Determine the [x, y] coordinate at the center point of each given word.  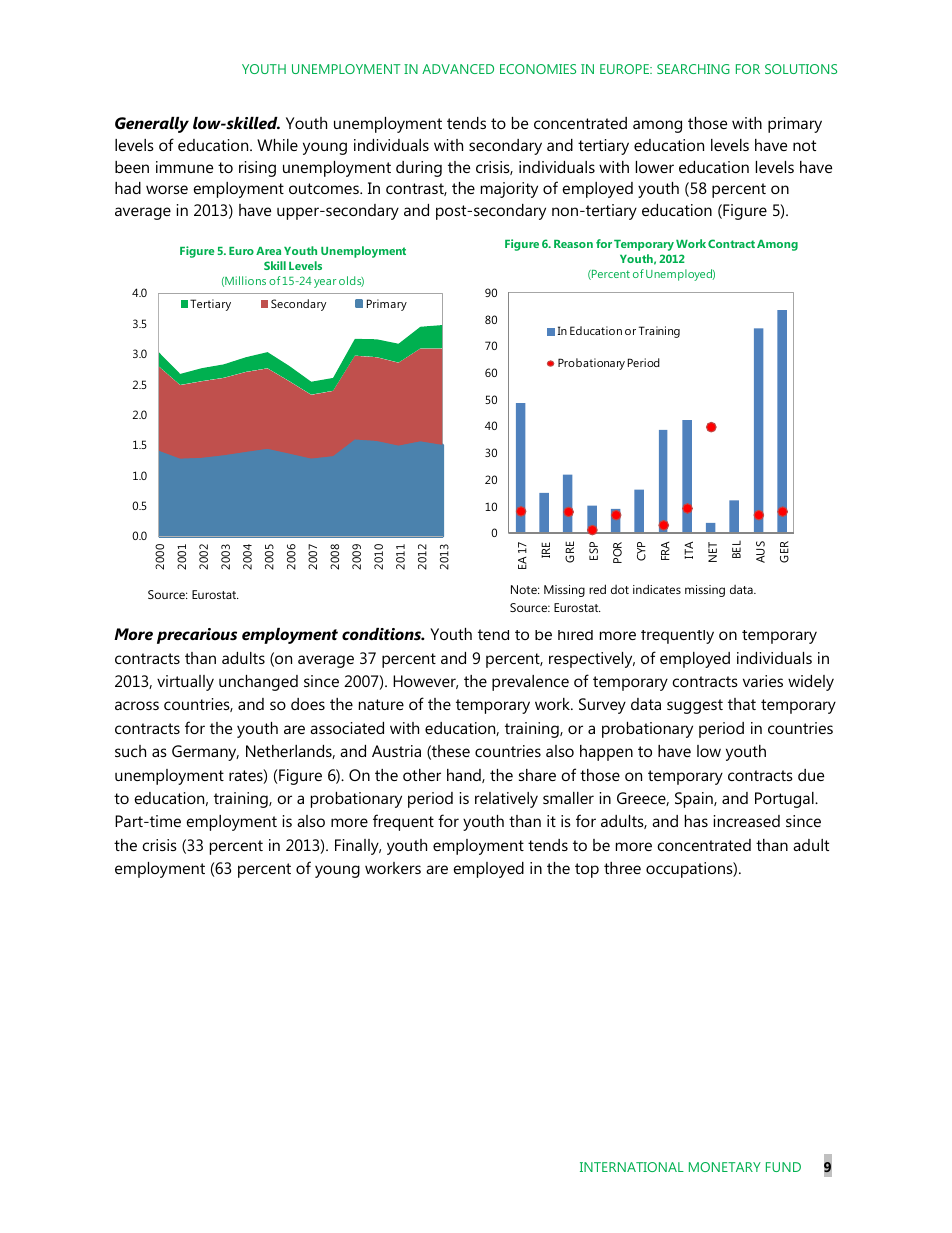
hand [465, 776]
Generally [152, 125]
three [622, 868]
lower [655, 167]
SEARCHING [693, 69]
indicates [657, 589]
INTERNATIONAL [632, 1167]
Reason [573, 244]
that [742, 704]
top [587, 870]
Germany [205, 753]
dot [620, 589]
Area [268, 251]
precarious [197, 636]
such [130, 751]
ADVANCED [458, 69]
